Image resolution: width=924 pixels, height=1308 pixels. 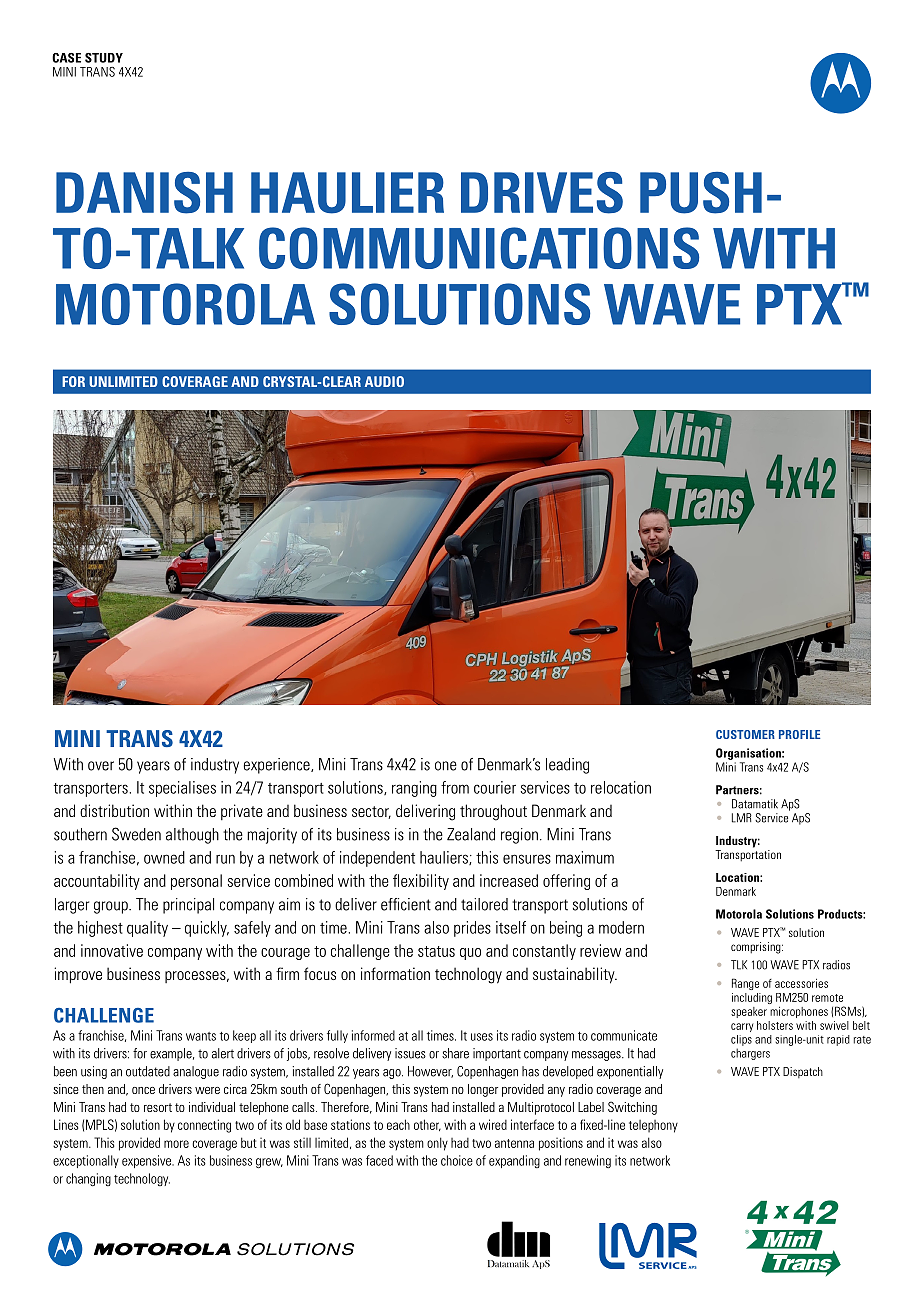 What do you see at coordinates (176, 1144) in the image?
I see `more` at bounding box center [176, 1144].
